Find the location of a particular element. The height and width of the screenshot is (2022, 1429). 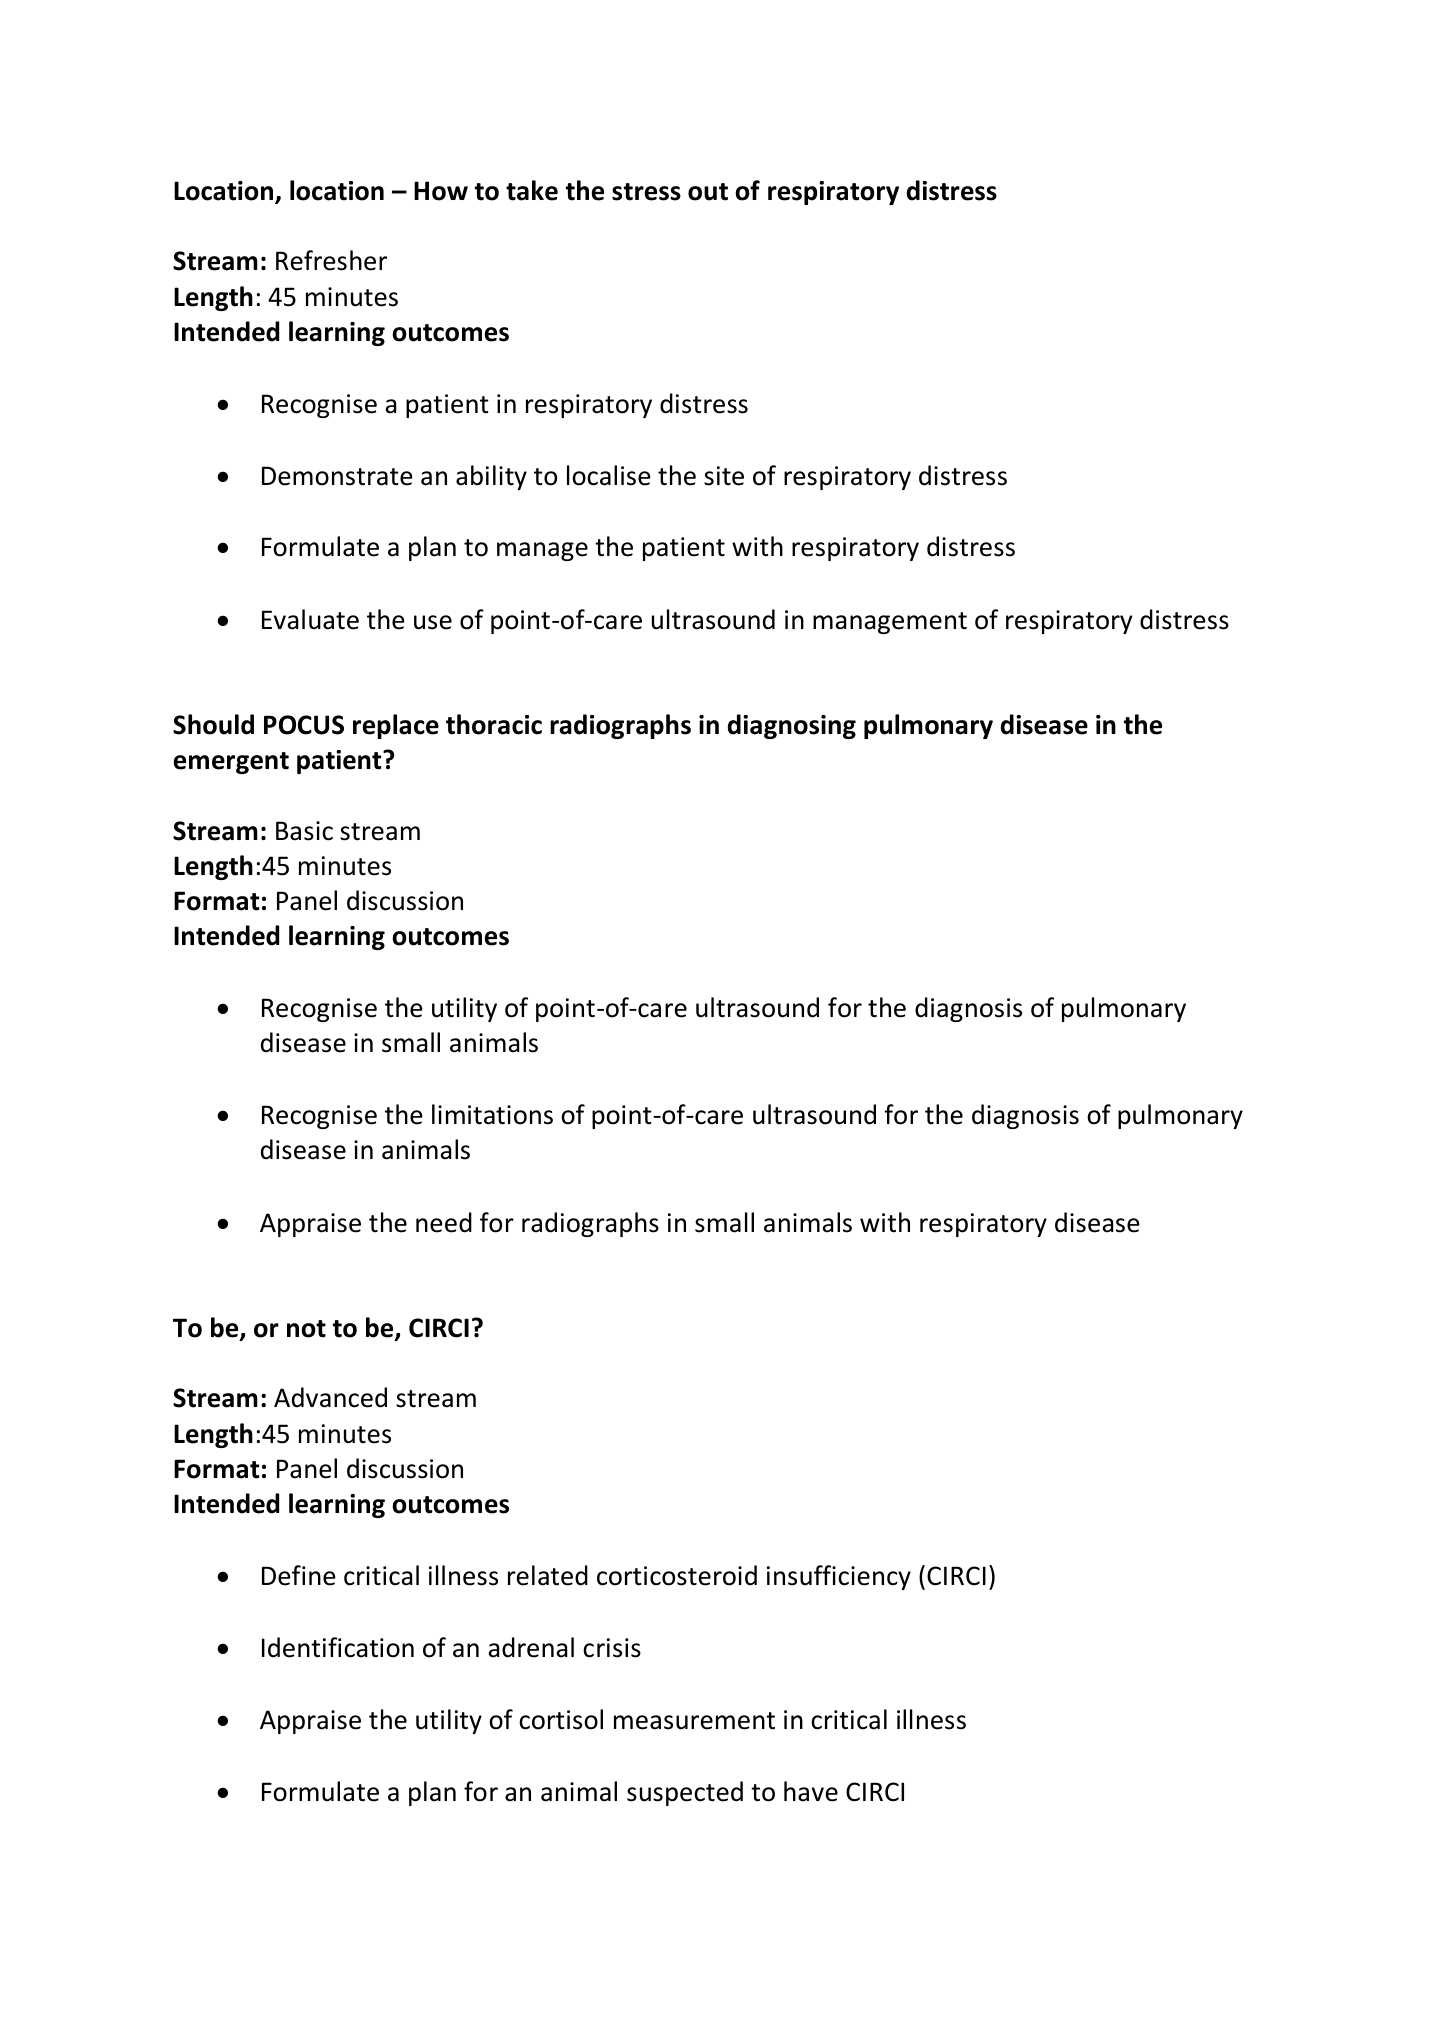

limitations is located at coordinates (492, 1114).
